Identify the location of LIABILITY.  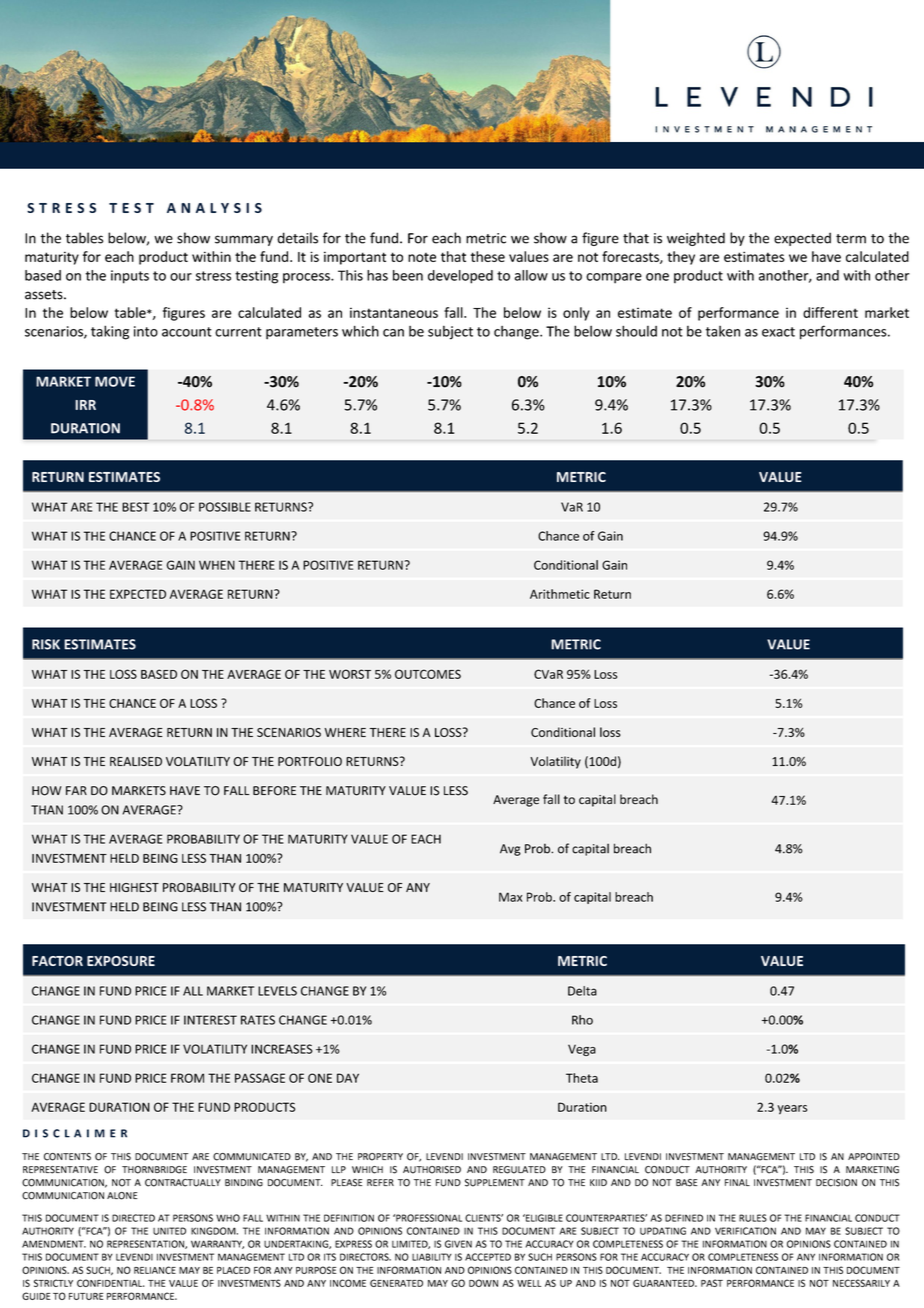
(432, 1257).
